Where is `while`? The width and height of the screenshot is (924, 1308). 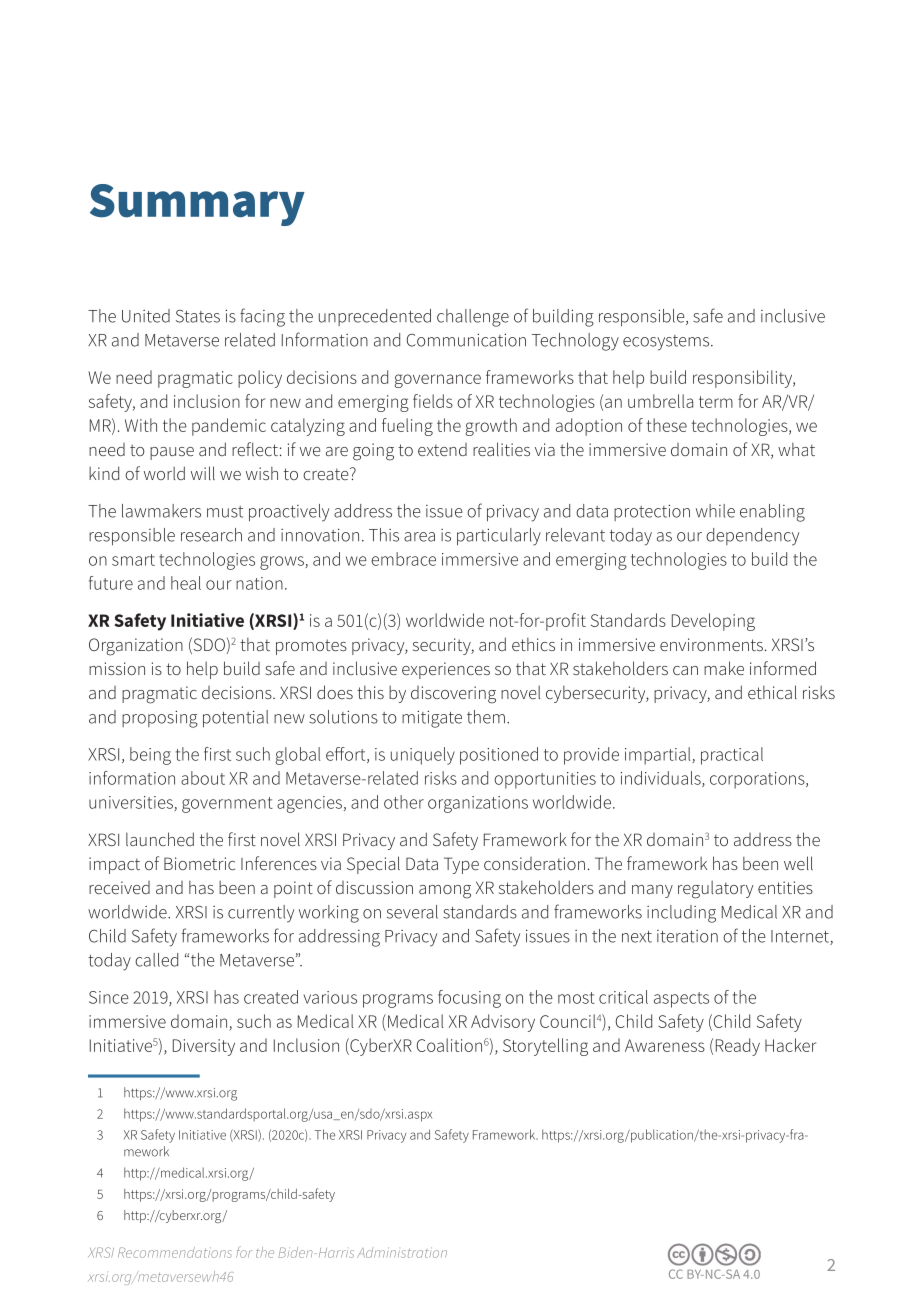 while is located at coordinates (715, 511).
